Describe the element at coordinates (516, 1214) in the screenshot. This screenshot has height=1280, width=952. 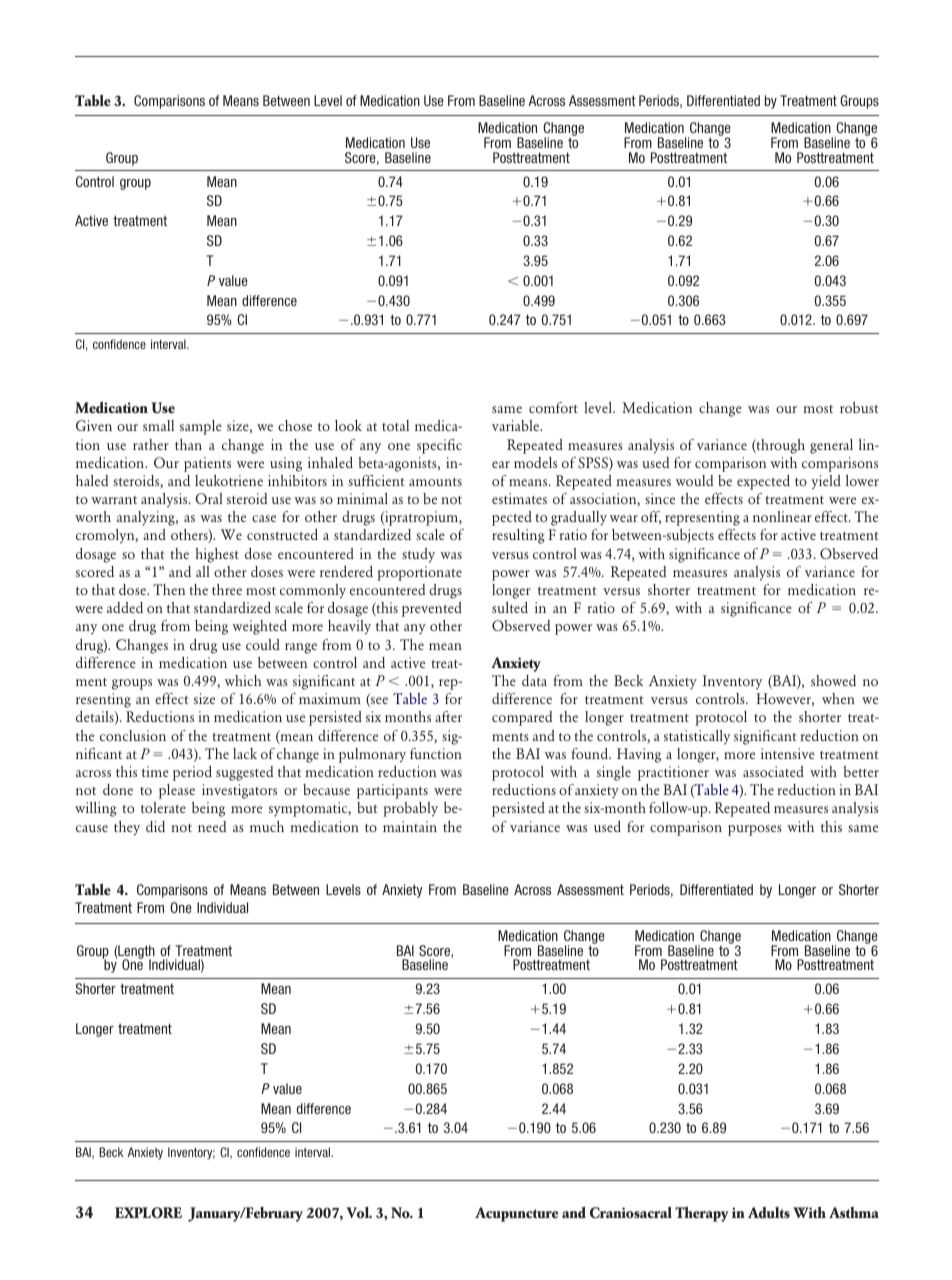
I see `Acupuncture` at that location.
